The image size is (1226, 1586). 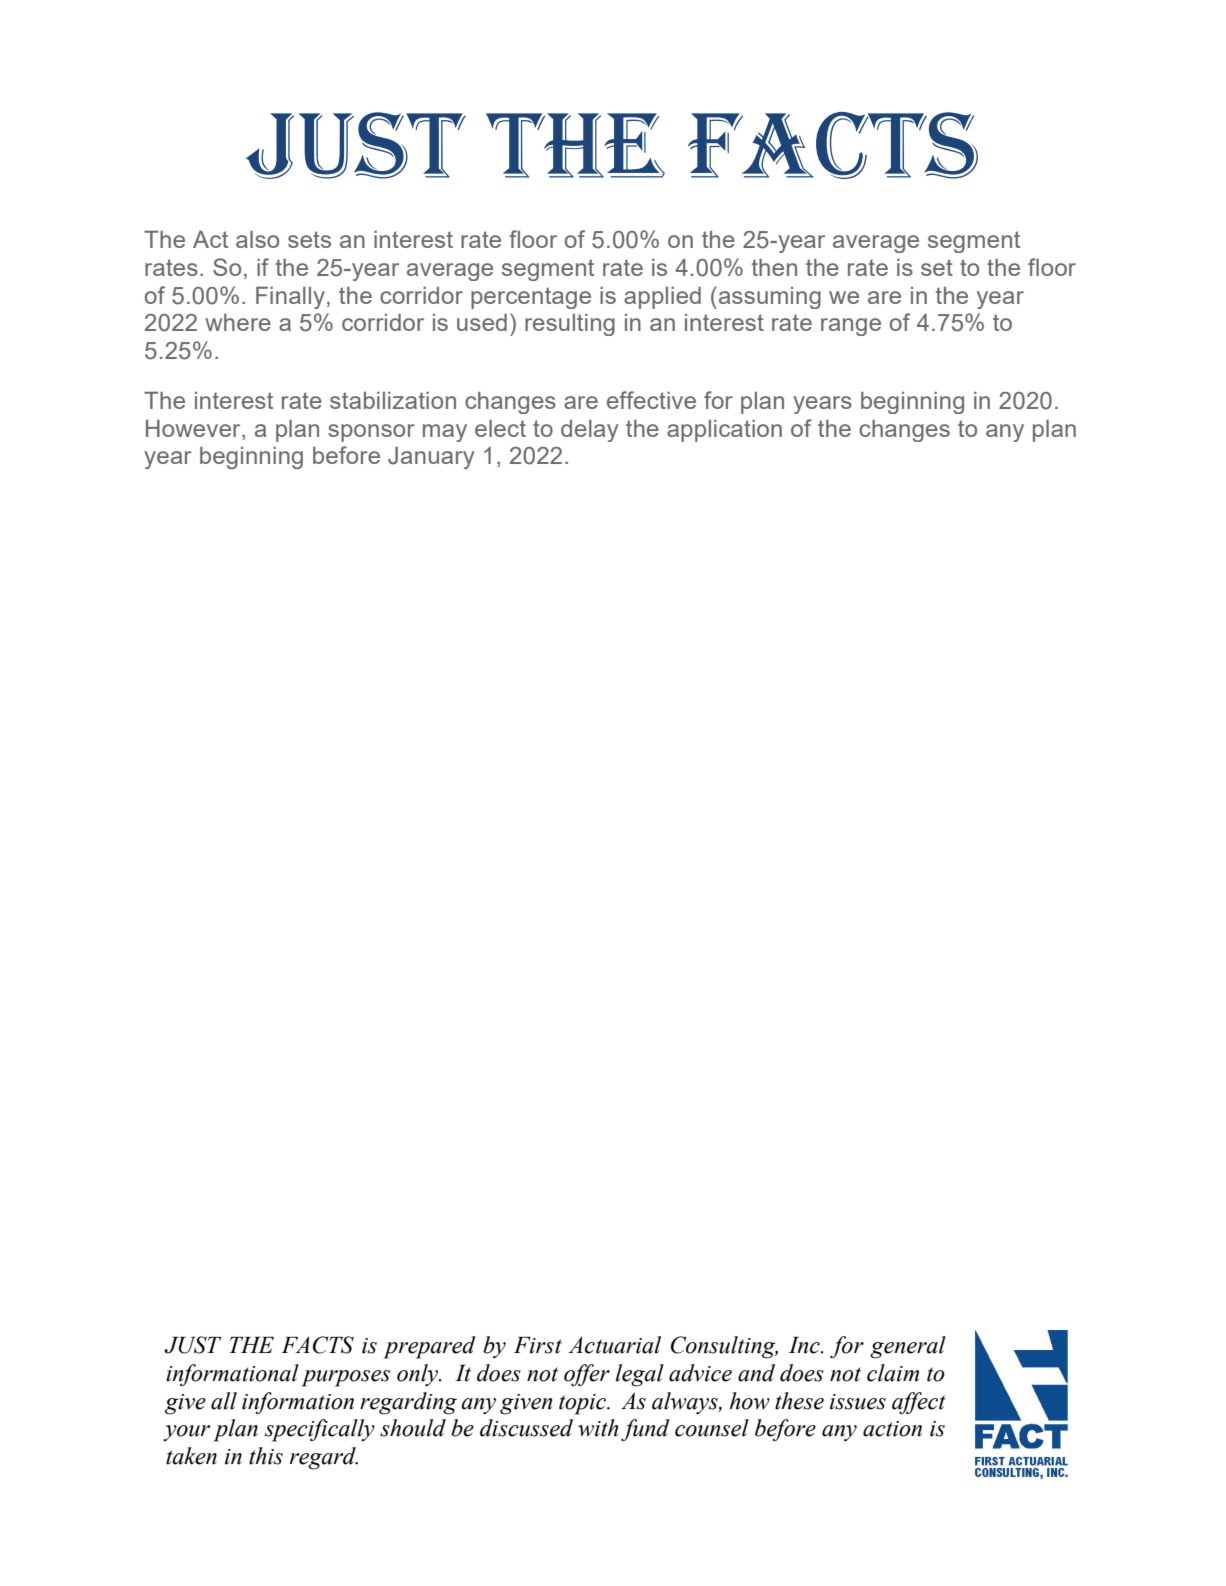 I want to click on application, so click(x=724, y=431).
